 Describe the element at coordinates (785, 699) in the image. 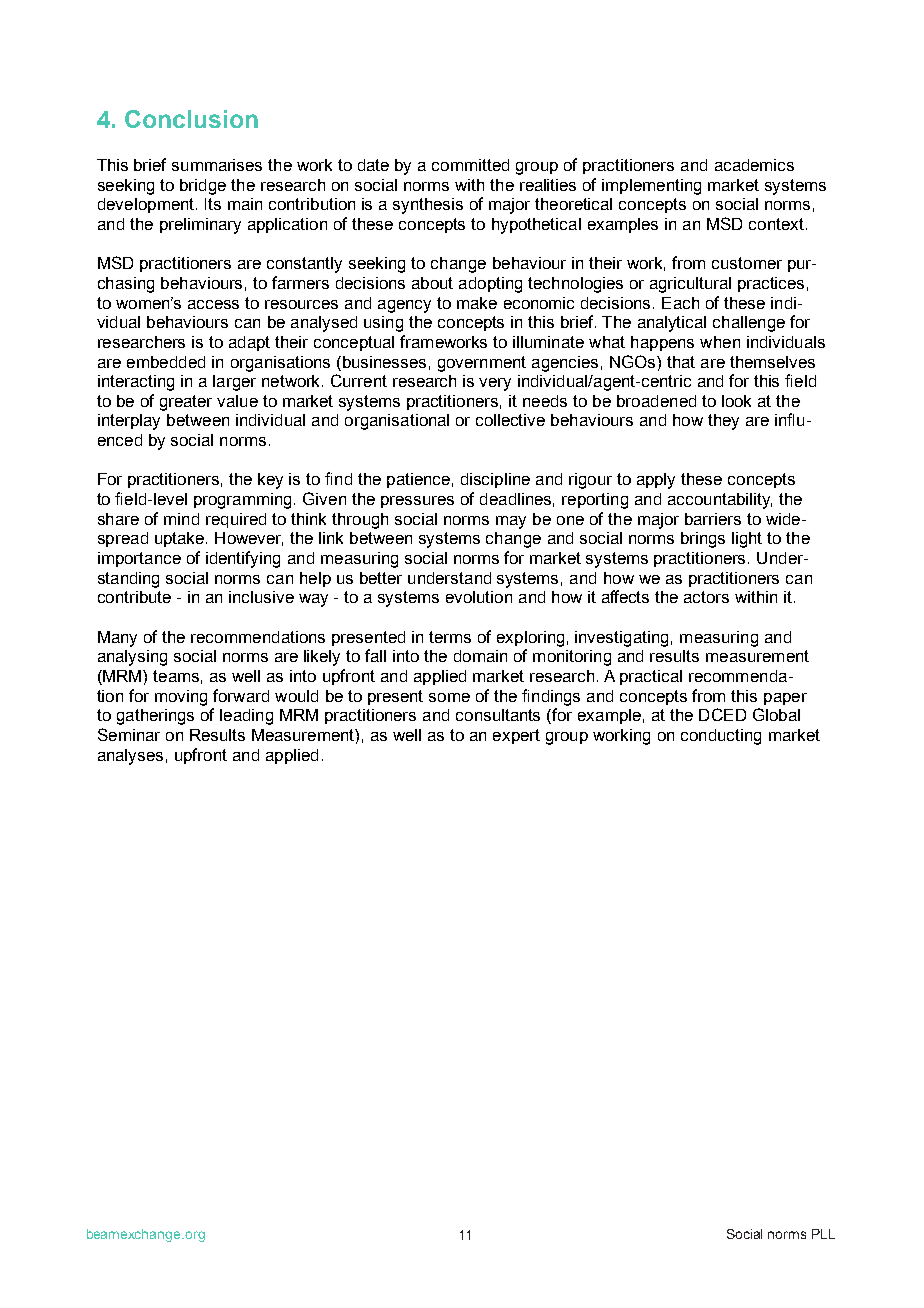

I see `paper` at that location.
